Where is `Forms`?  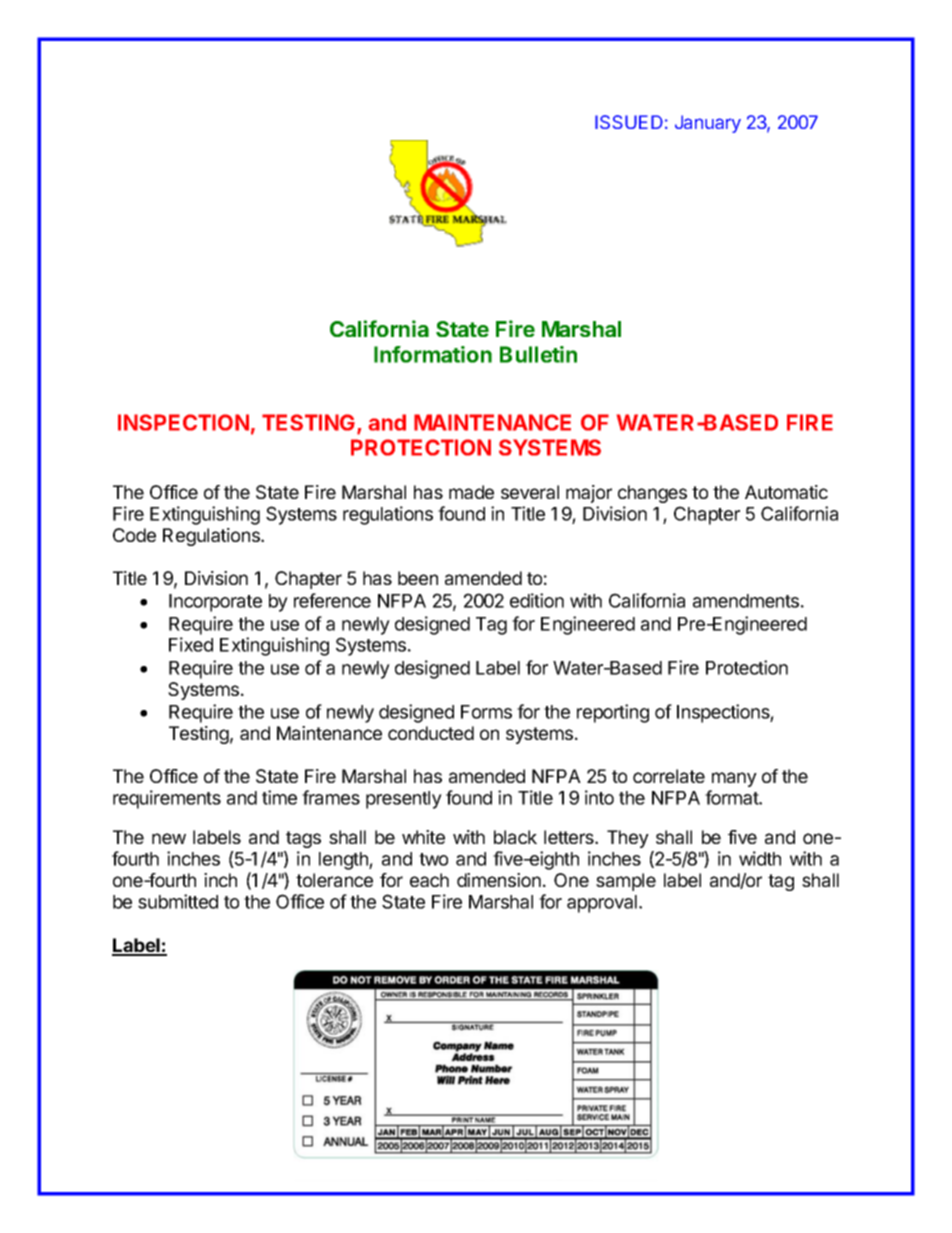 Forms is located at coordinates (486, 712).
